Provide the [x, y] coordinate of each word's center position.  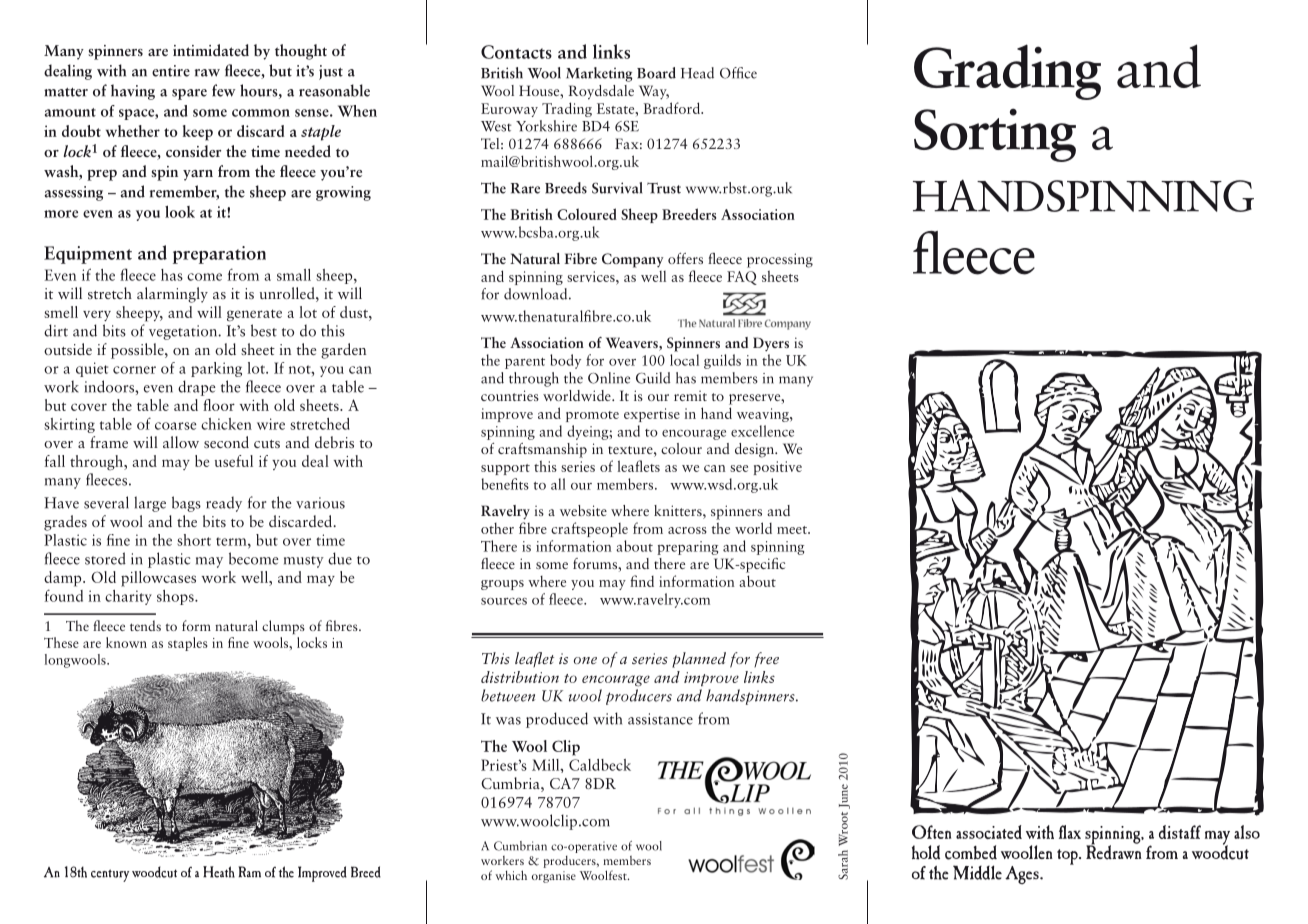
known [126, 642]
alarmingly [172, 295]
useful [234, 461]
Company [632, 260]
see [739, 468]
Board [656, 73]
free [766, 660]
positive [778, 468]
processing [780, 260]
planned [699, 660]
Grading [1007, 72]
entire [171, 71]
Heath [219, 872]
